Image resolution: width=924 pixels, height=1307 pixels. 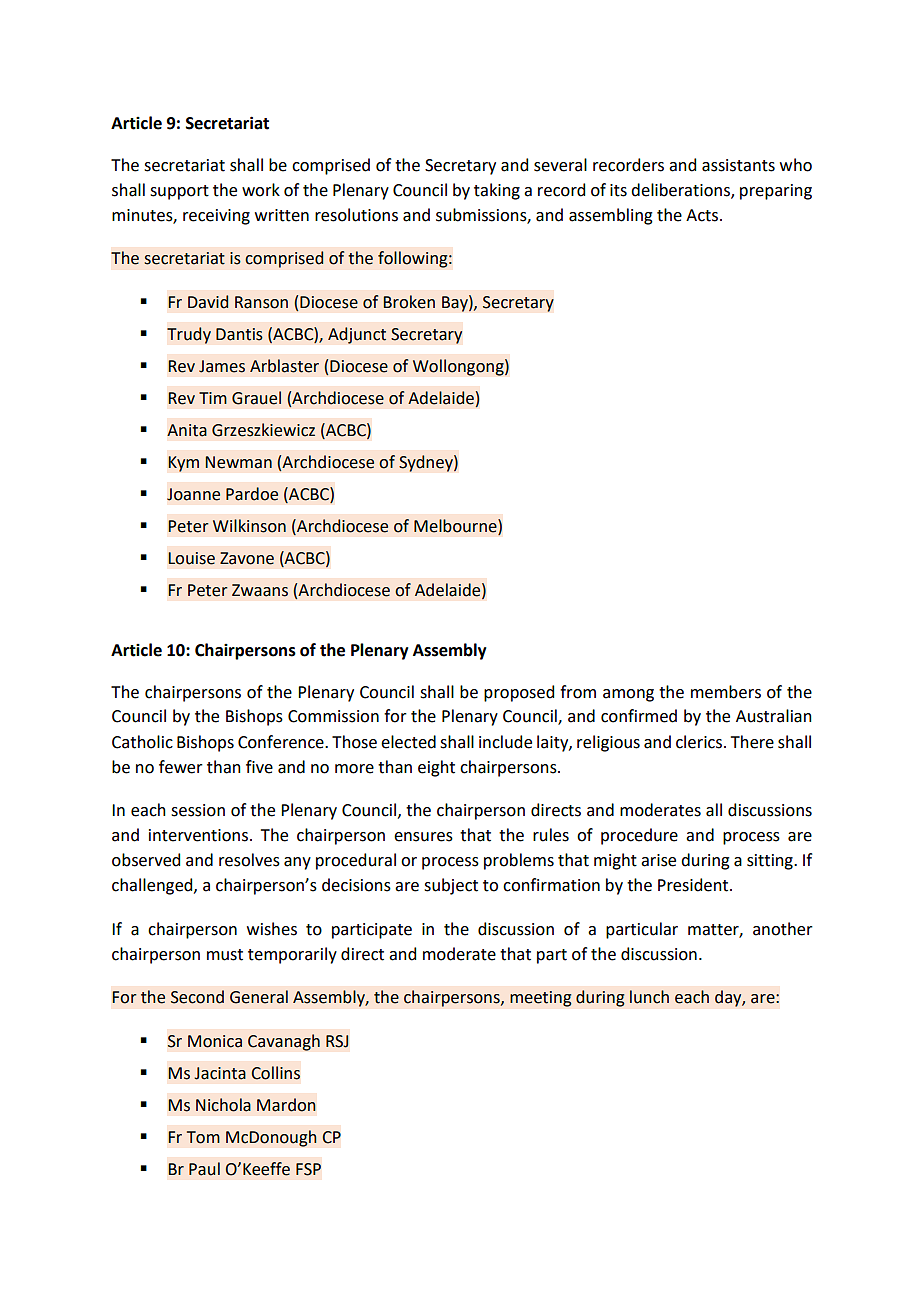 I want to click on members, so click(x=726, y=692).
